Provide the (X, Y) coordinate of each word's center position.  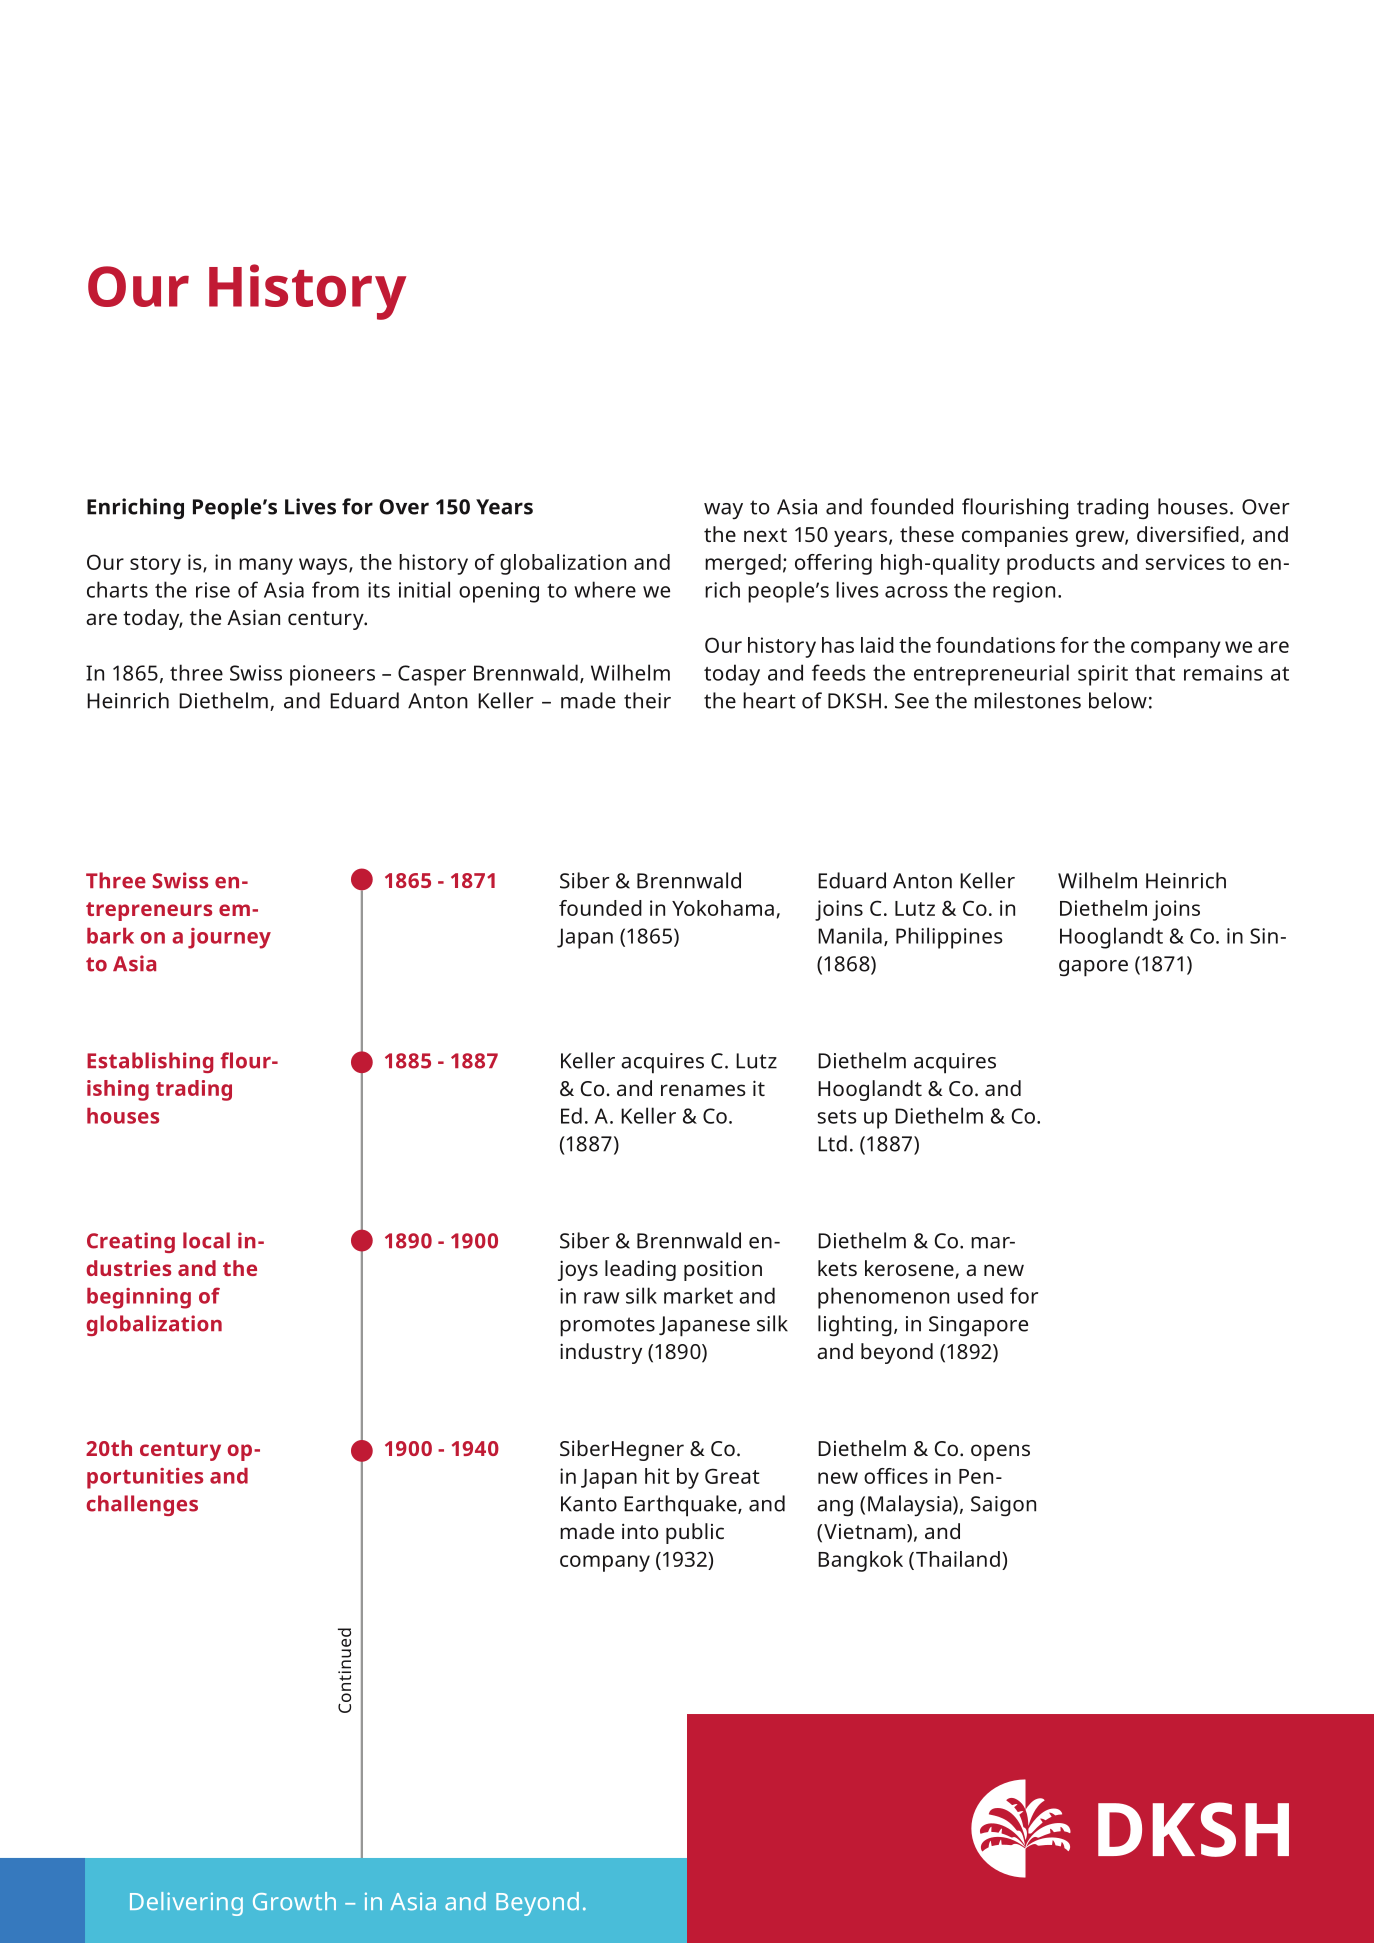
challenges (142, 1505)
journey (229, 938)
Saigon (1003, 1506)
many (266, 566)
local (206, 1240)
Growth (294, 1901)
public (695, 1533)
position (723, 1270)
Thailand (958, 1559)
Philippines (949, 938)
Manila (850, 935)
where (605, 589)
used (980, 1295)
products (1051, 564)
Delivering (186, 1904)
